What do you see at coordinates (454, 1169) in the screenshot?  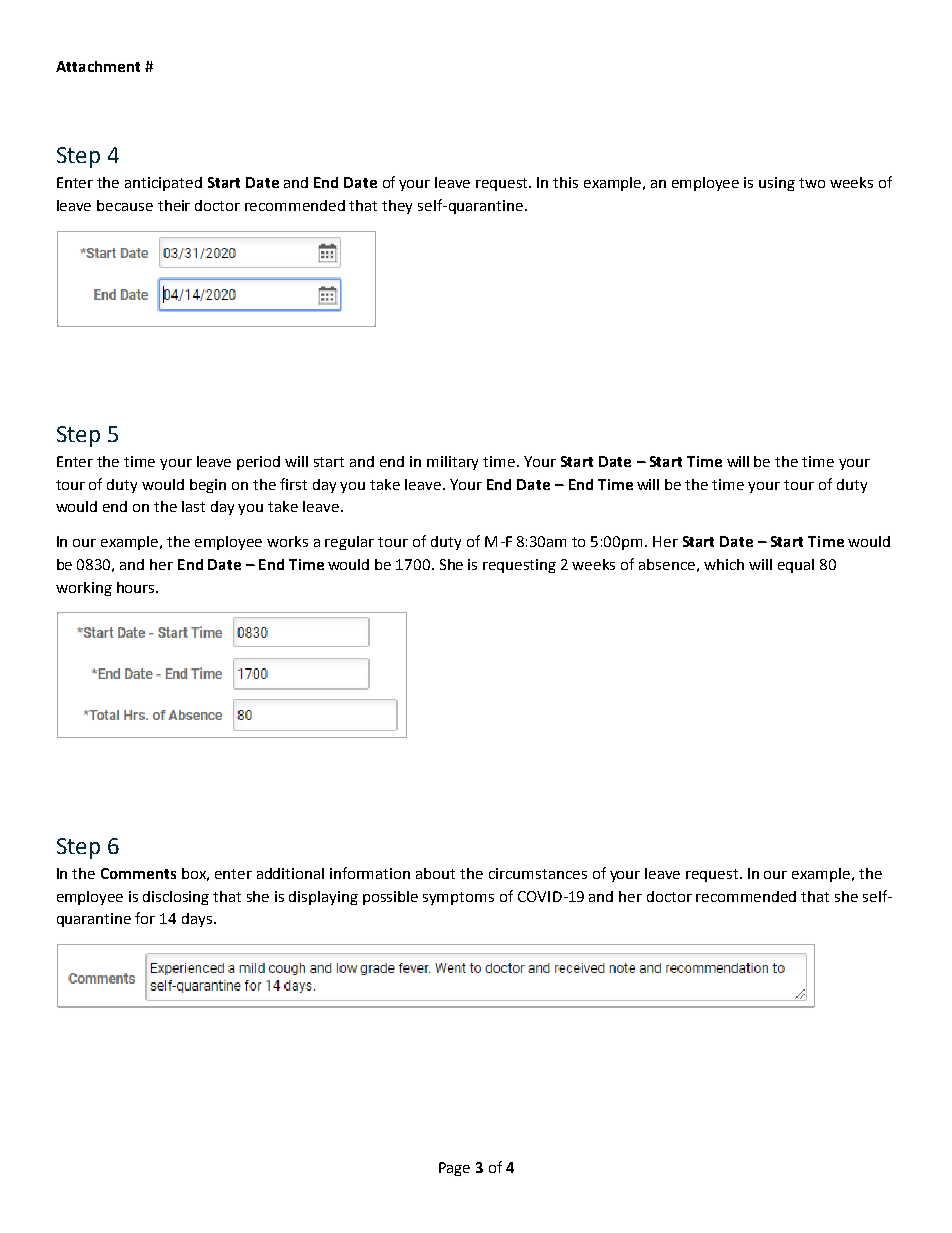 I see `Page` at bounding box center [454, 1169].
